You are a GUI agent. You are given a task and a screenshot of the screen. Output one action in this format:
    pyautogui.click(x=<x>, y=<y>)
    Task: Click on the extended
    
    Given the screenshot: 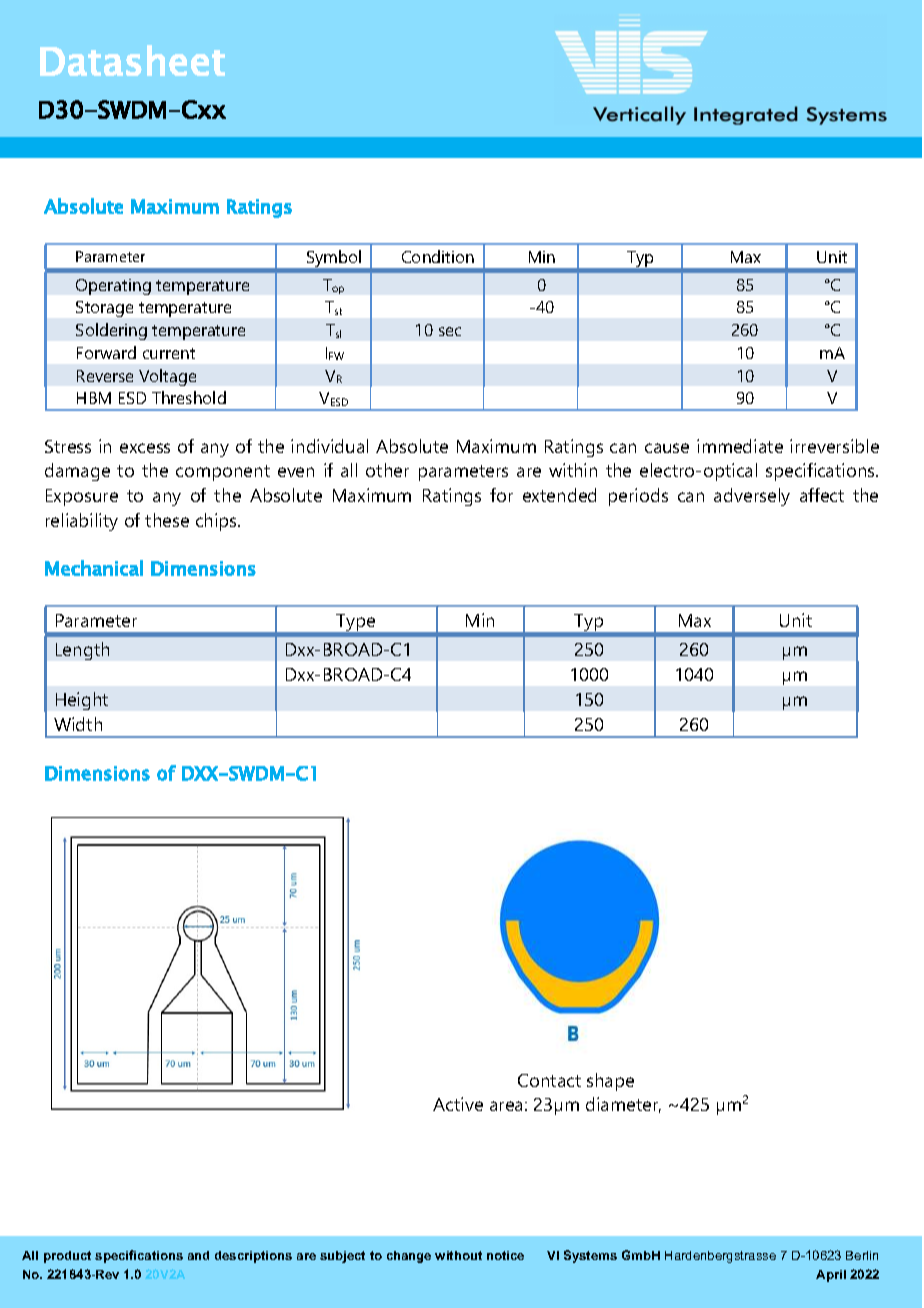 What is the action you would take?
    pyautogui.click(x=559, y=495)
